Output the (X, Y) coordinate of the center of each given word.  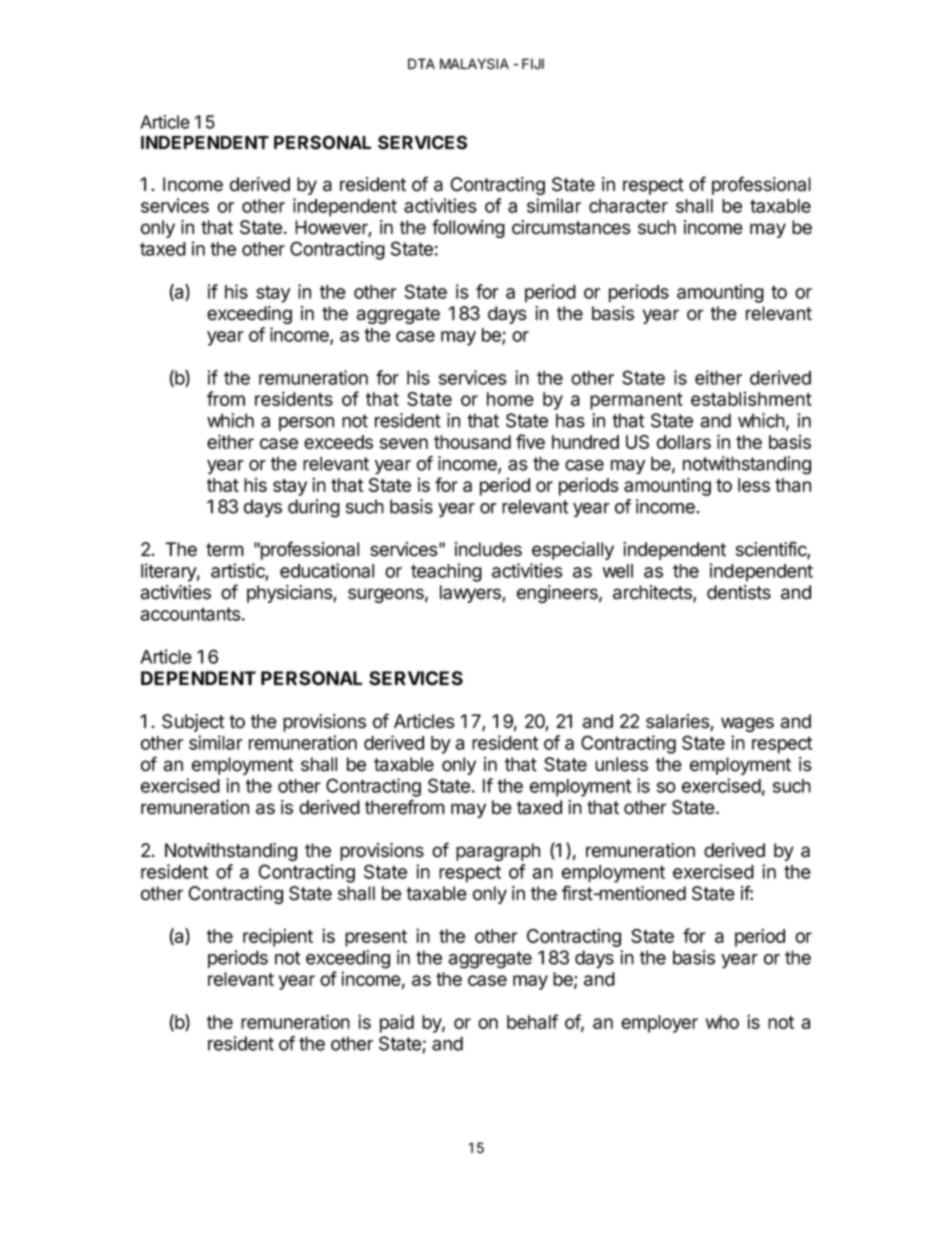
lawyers (471, 594)
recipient (278, 937)
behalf (532, 1021)
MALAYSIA (474, 64)
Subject (193, 723)
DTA (421, 63)
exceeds (338, 442)
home (510, 399)
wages (747, 724)
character (628, 206)
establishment (751, 398)
